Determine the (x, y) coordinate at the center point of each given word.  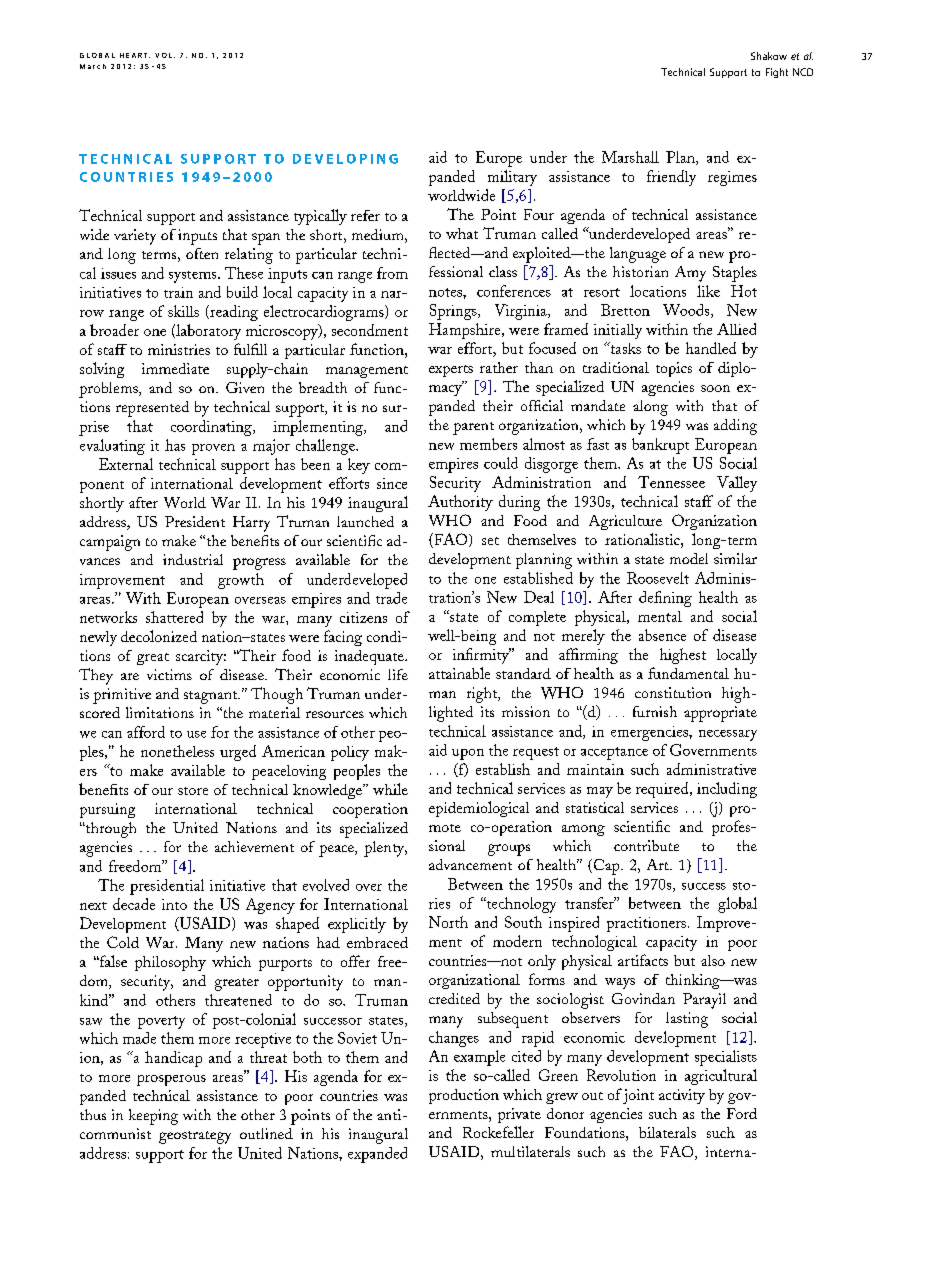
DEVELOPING (345, 159)
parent (473, 428)
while (390, 789)
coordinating (212, 428)
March (93, 66)
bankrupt (660, 446)
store (193, 791)
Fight (777, 73)
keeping (153, 1117)
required (663, 790)
